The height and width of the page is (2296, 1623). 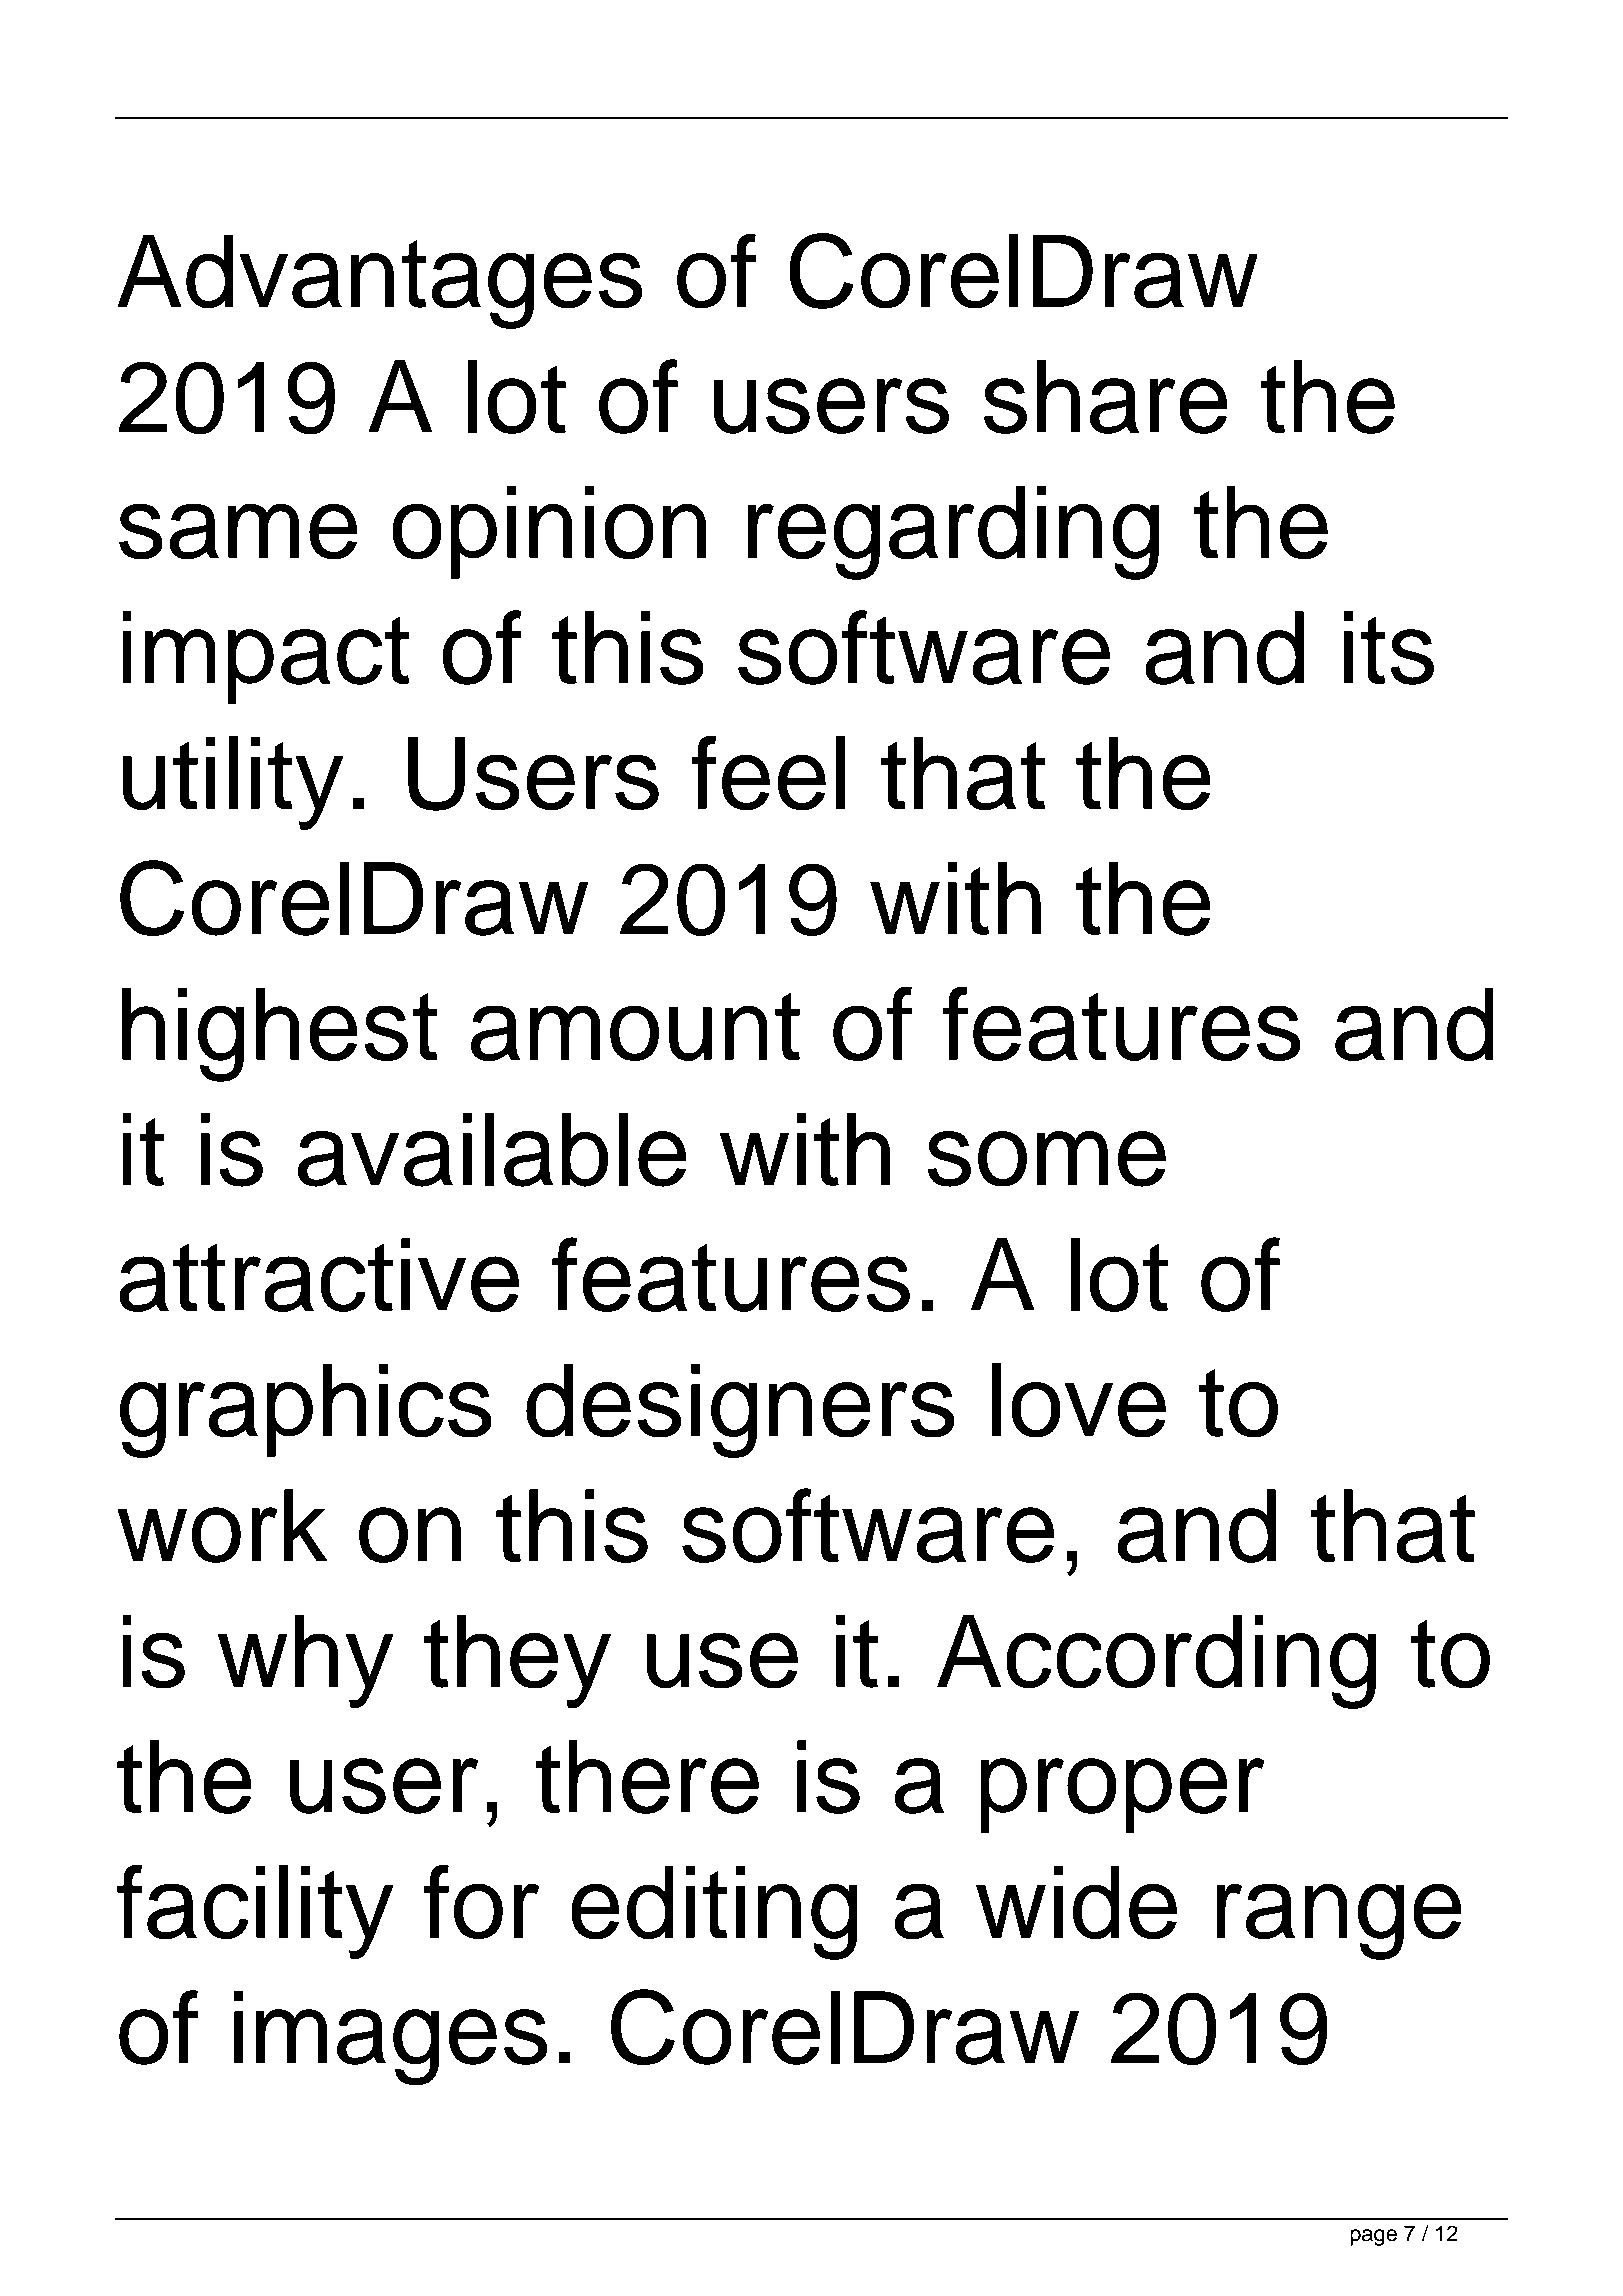 I want to click on images, so click(x=391, y=2038).
